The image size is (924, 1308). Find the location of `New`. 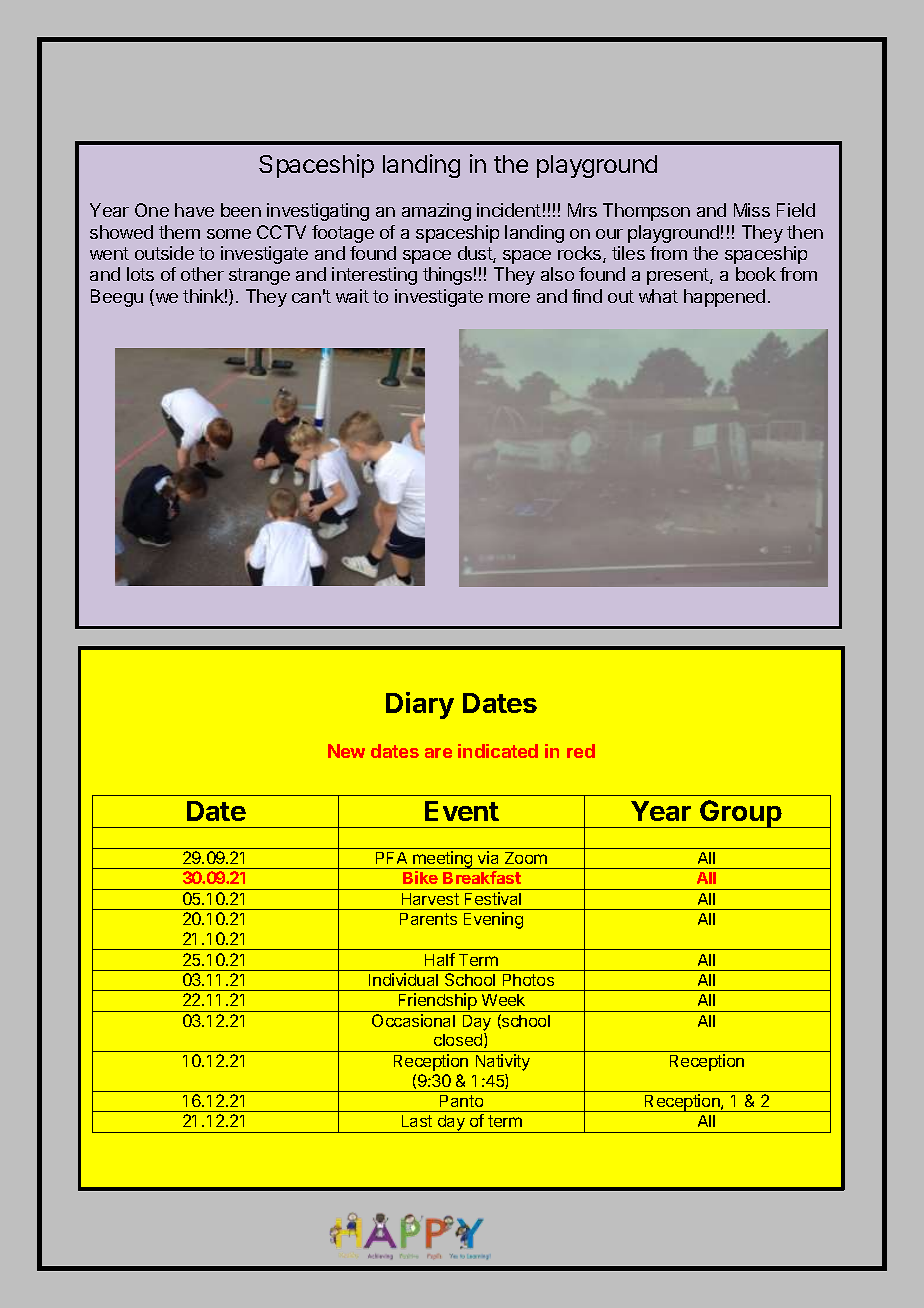

New is located at coordinates (346, 751).
